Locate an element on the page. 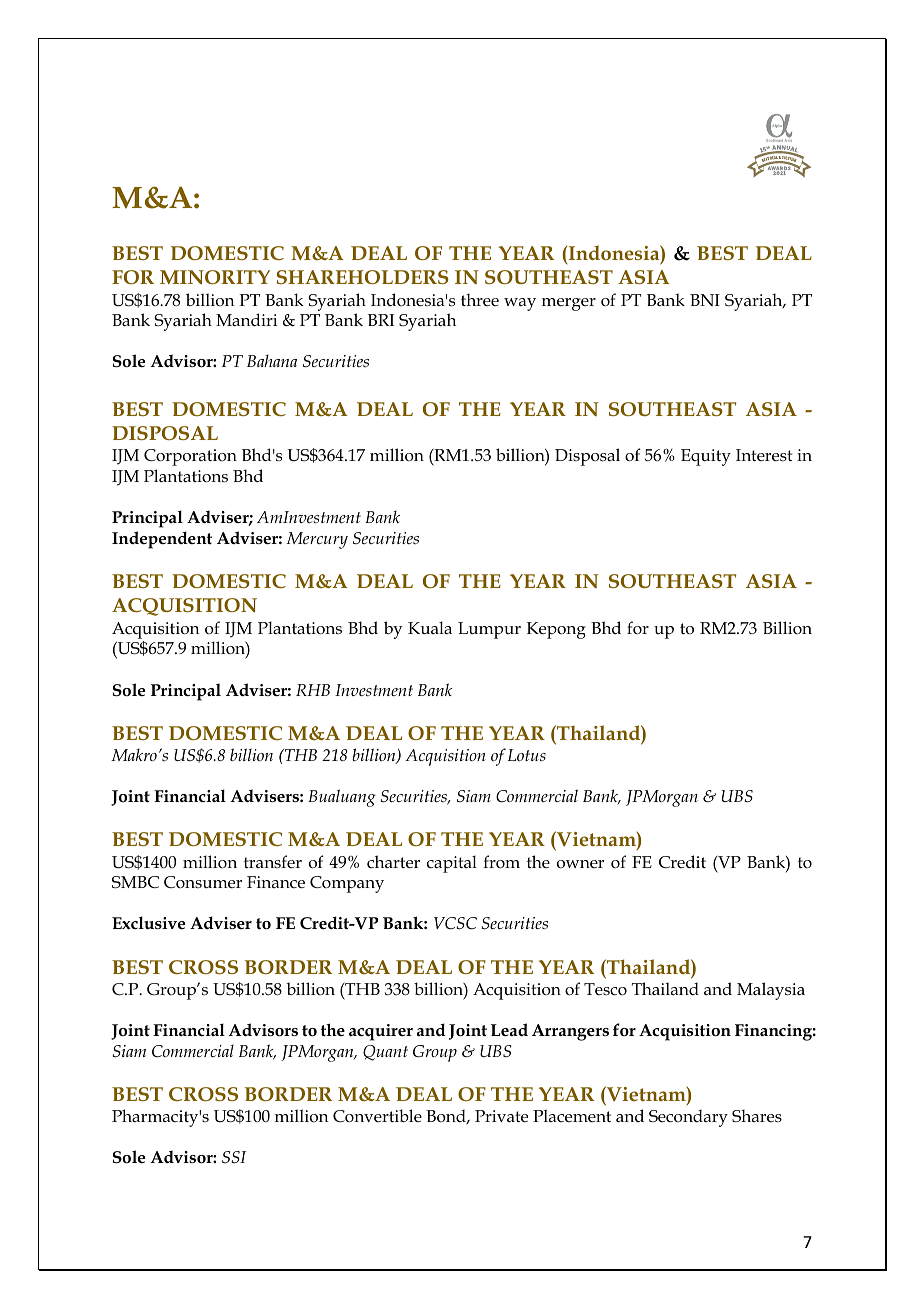 The height and width of the image is (1308, 924). SSI is located at coordinates (234, 1157).
